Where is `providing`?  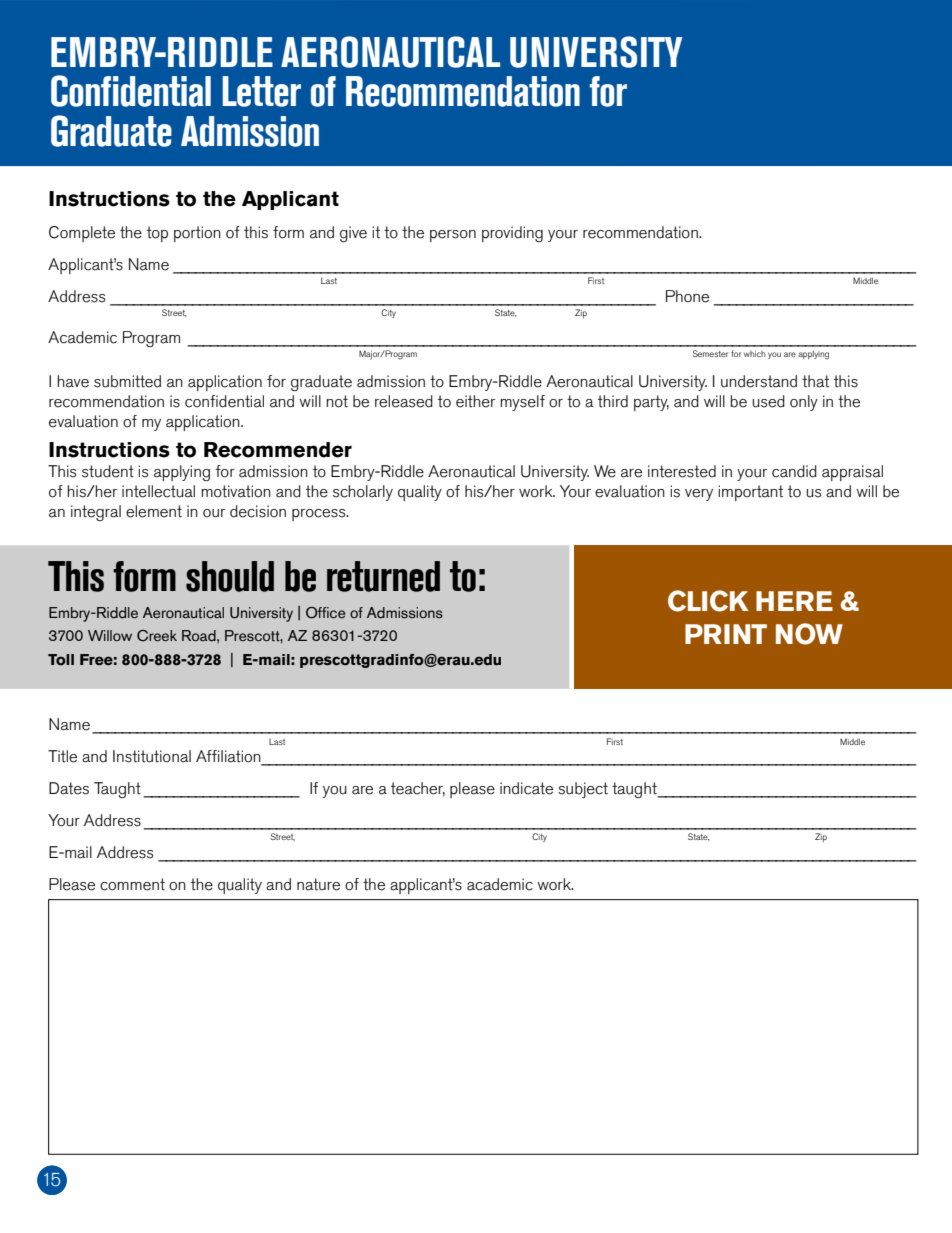 providing is located at coordinates (512, 234).
